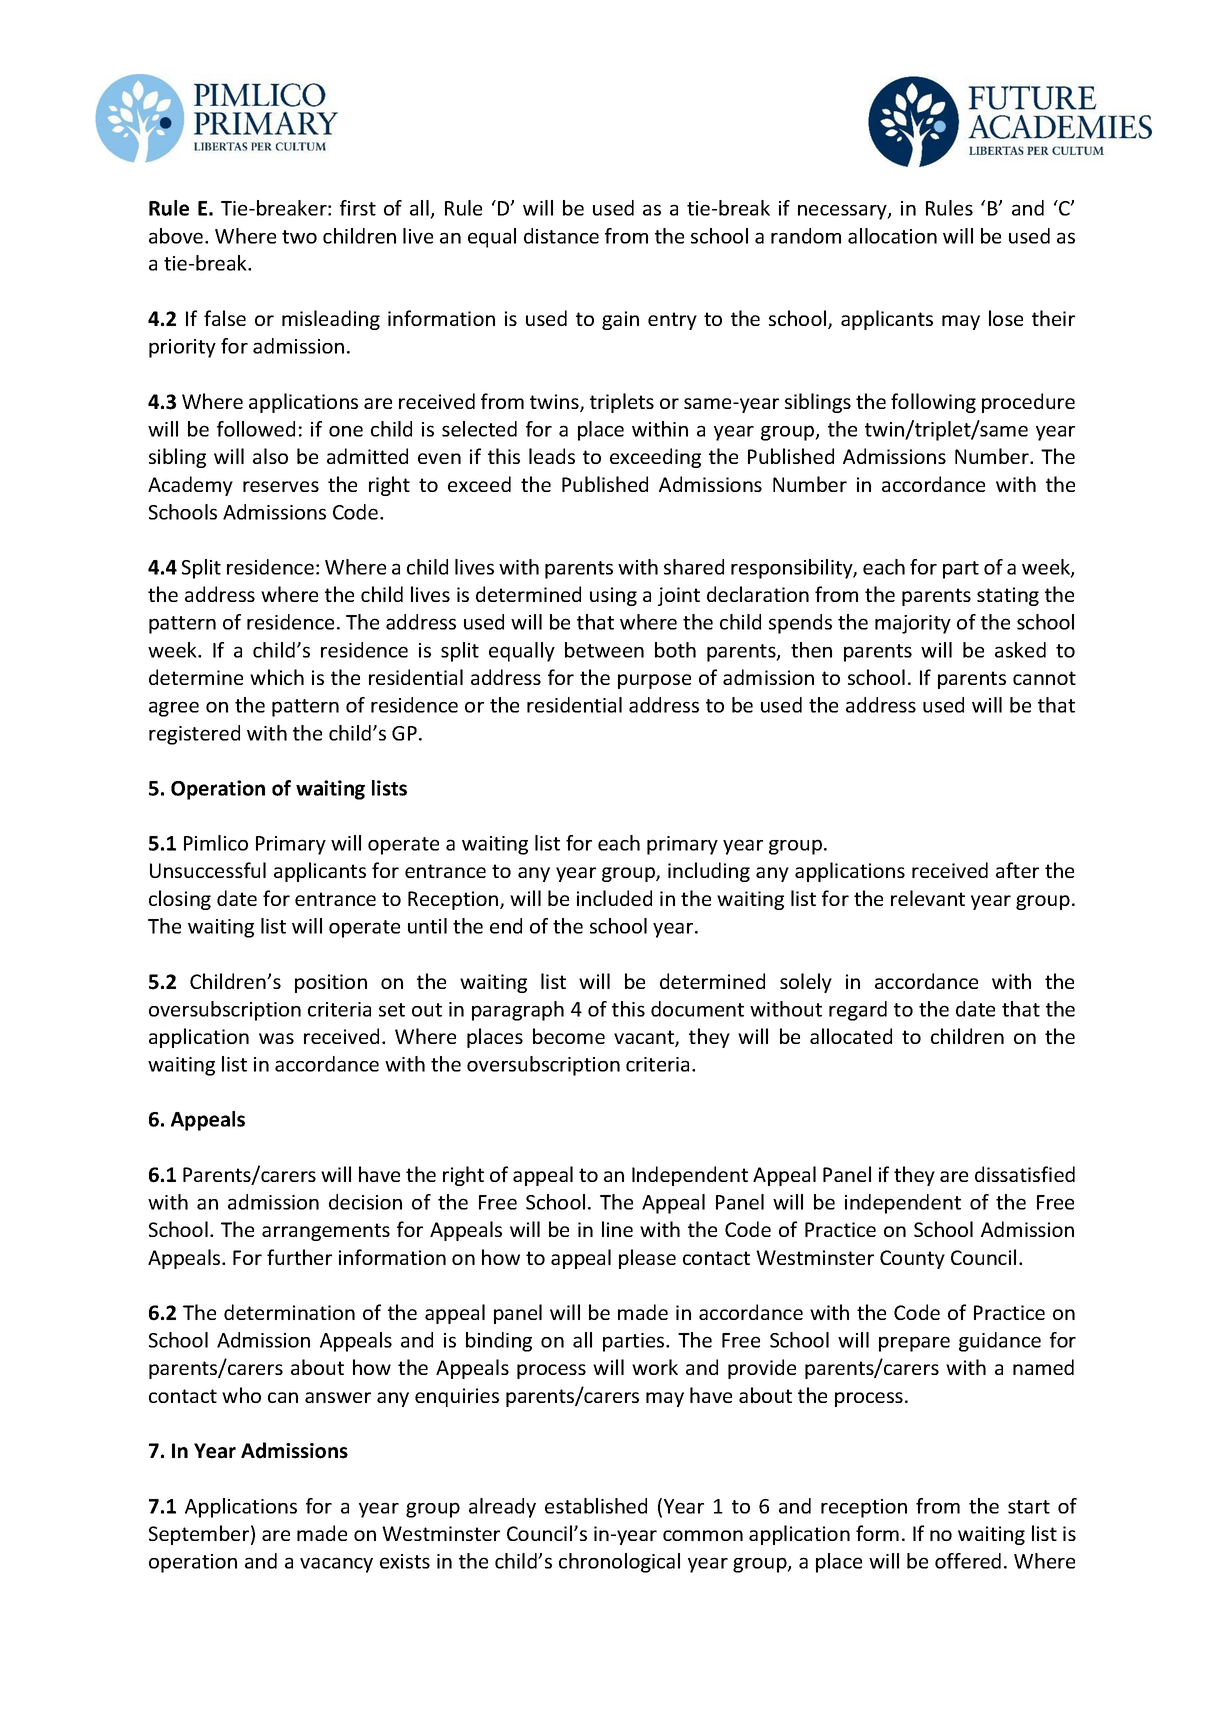 The image size is (1224, 1731). I want to click on established, so click(596, 1506).
